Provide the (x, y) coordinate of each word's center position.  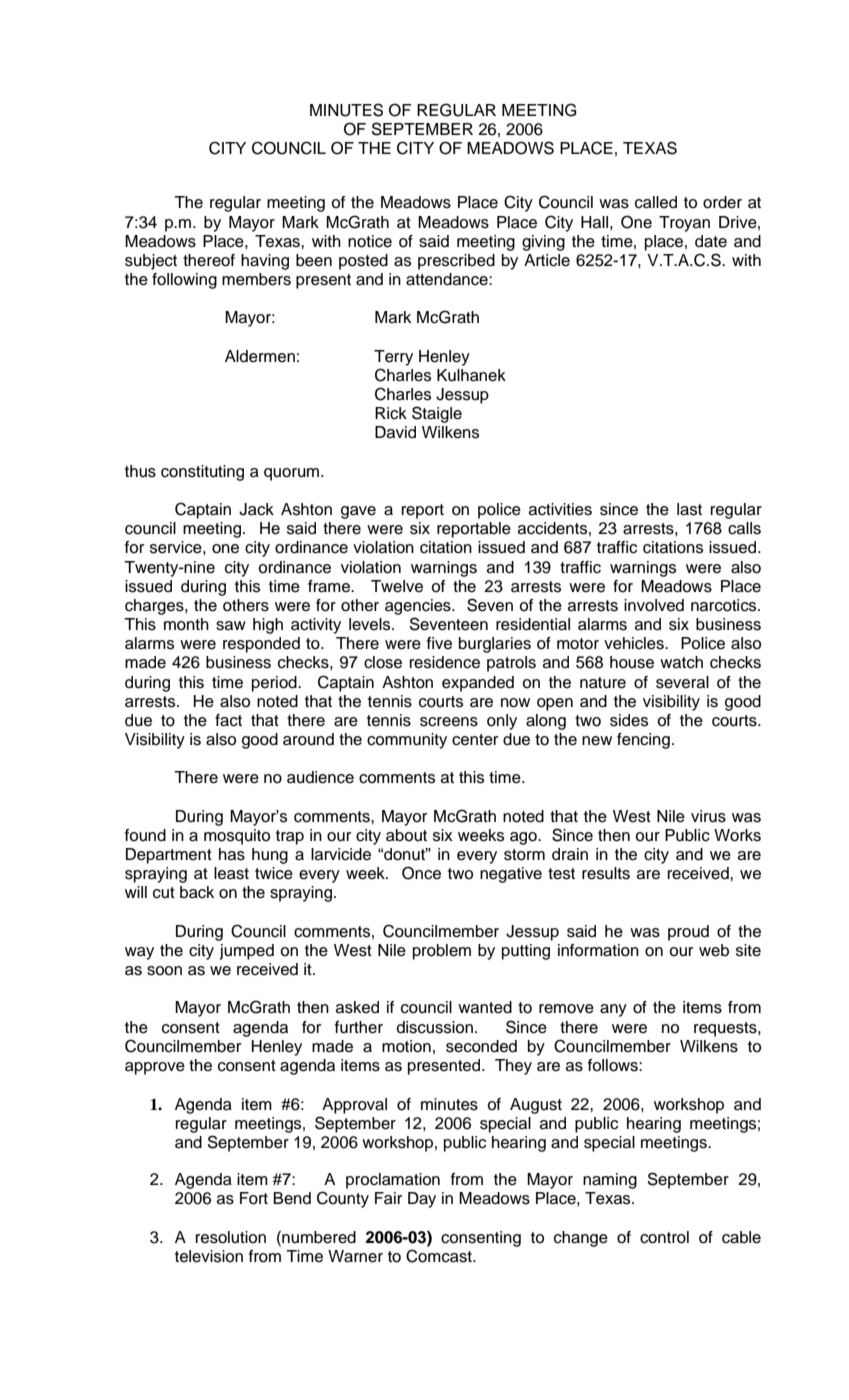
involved (654, 605)
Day (422, 1200)
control (664, 1237)
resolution (231, 1237)
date (711, 241)
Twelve (397, 586)
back (197, 892)
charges (155, 607)
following (184, 281)
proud (688, 933)
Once (421, 873)
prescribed (456, 262)
